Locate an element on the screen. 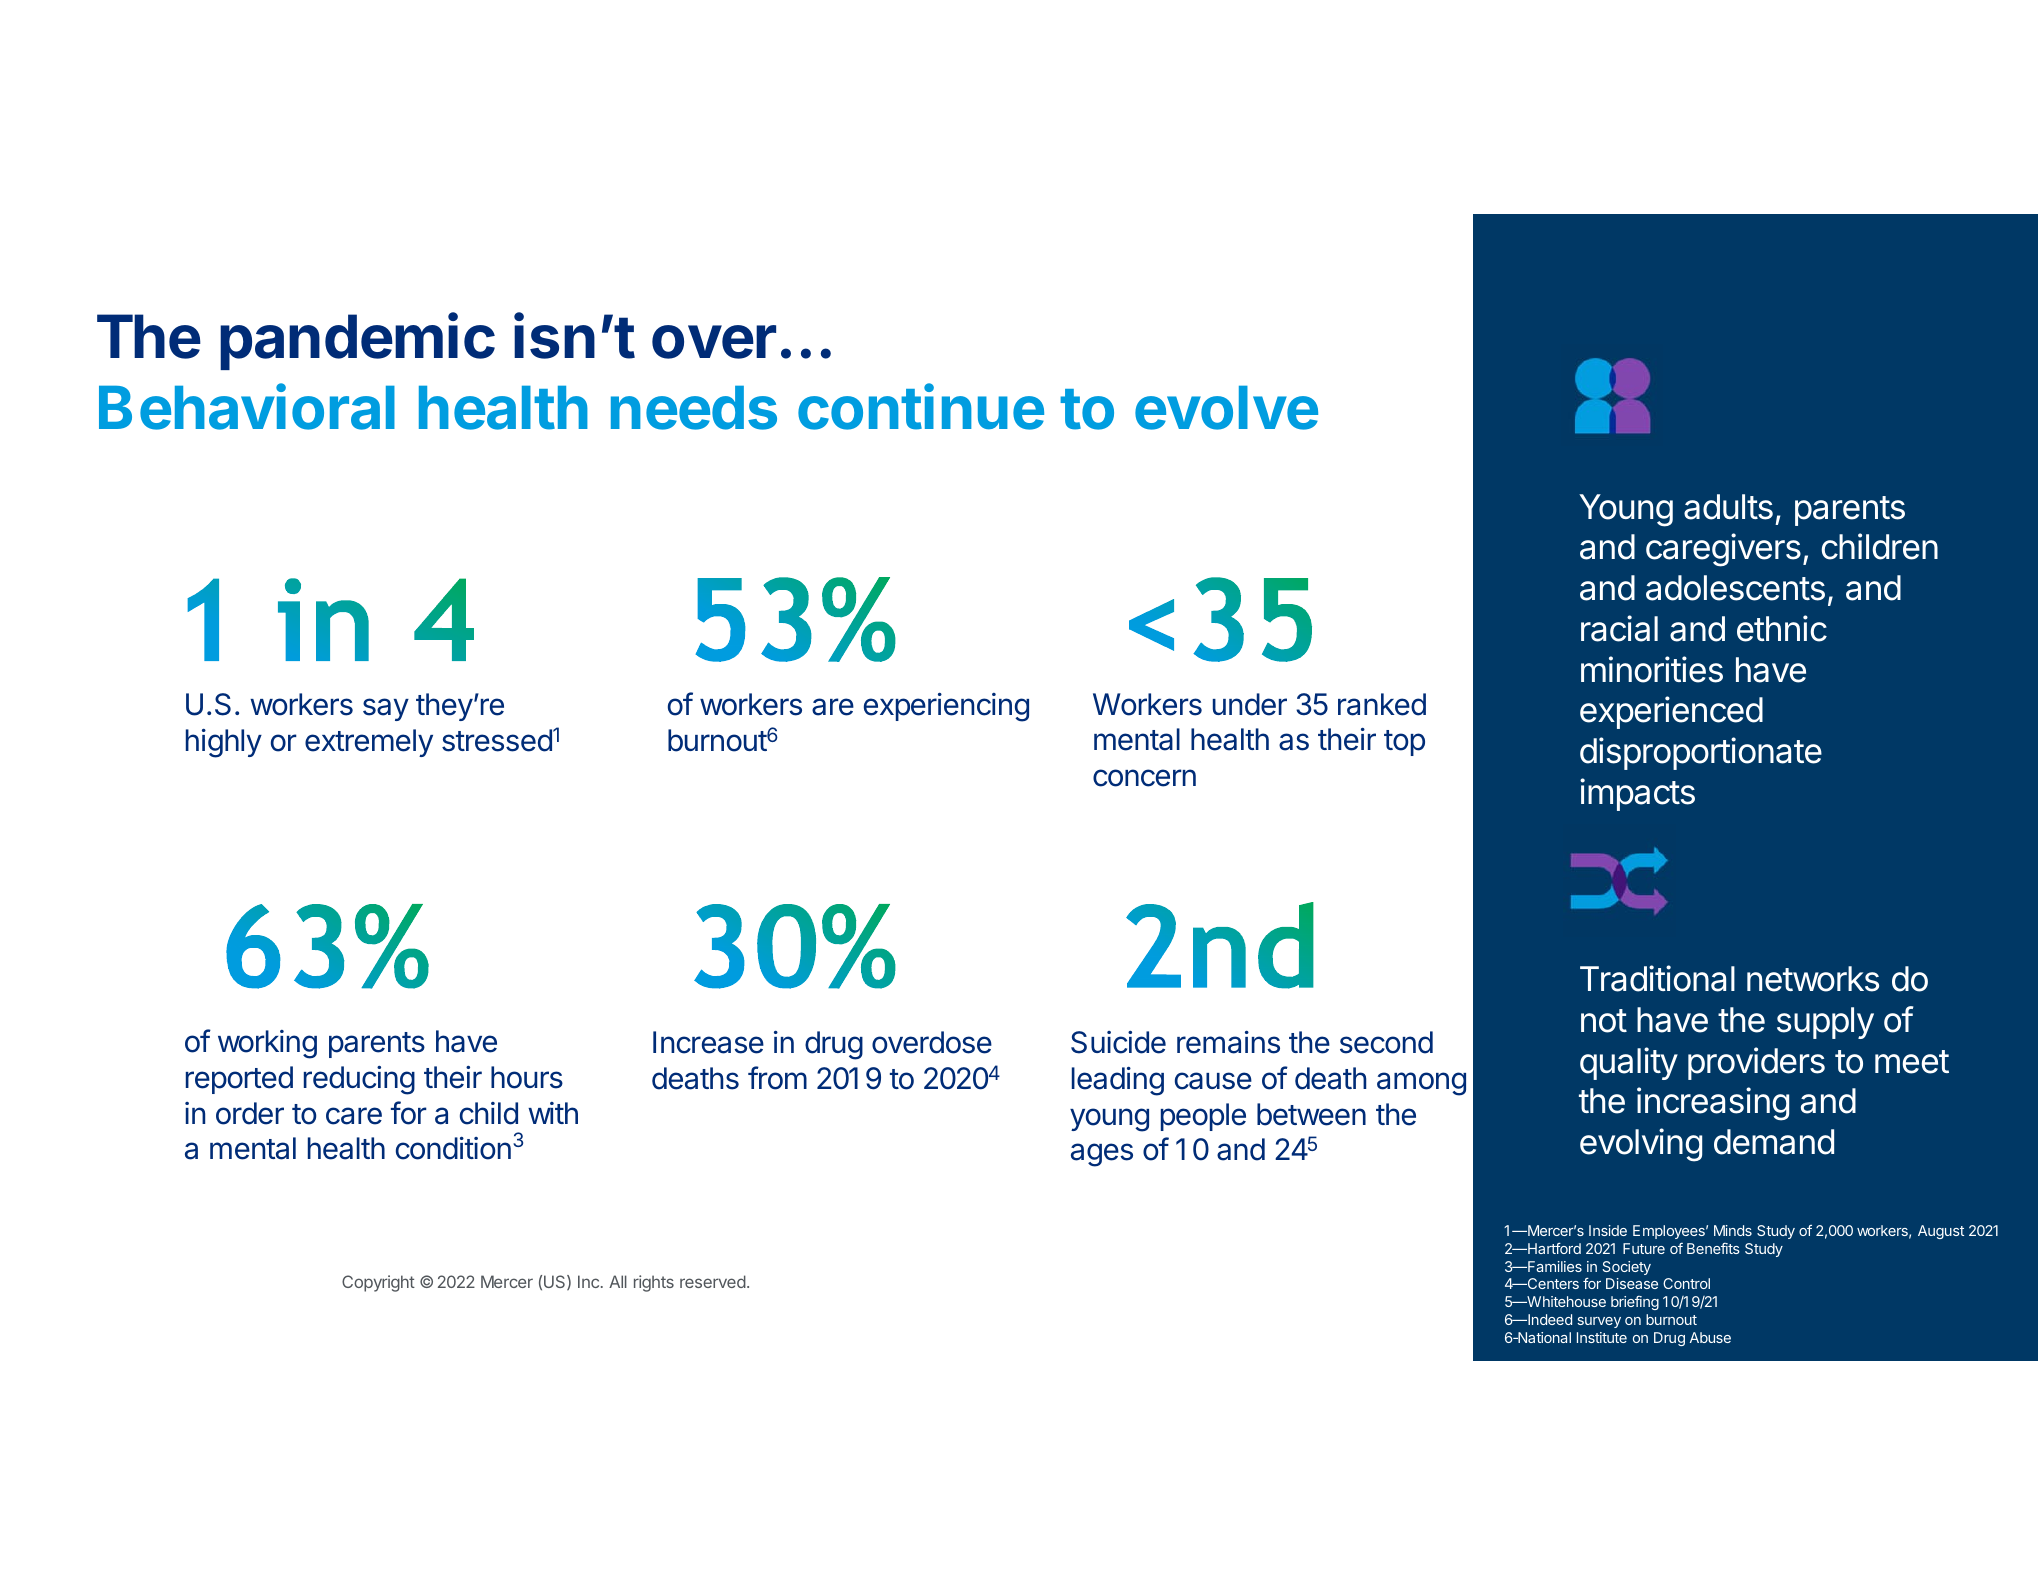 The image size is (2038, 1575). Copyright is located at coordinates (378, 1283).
